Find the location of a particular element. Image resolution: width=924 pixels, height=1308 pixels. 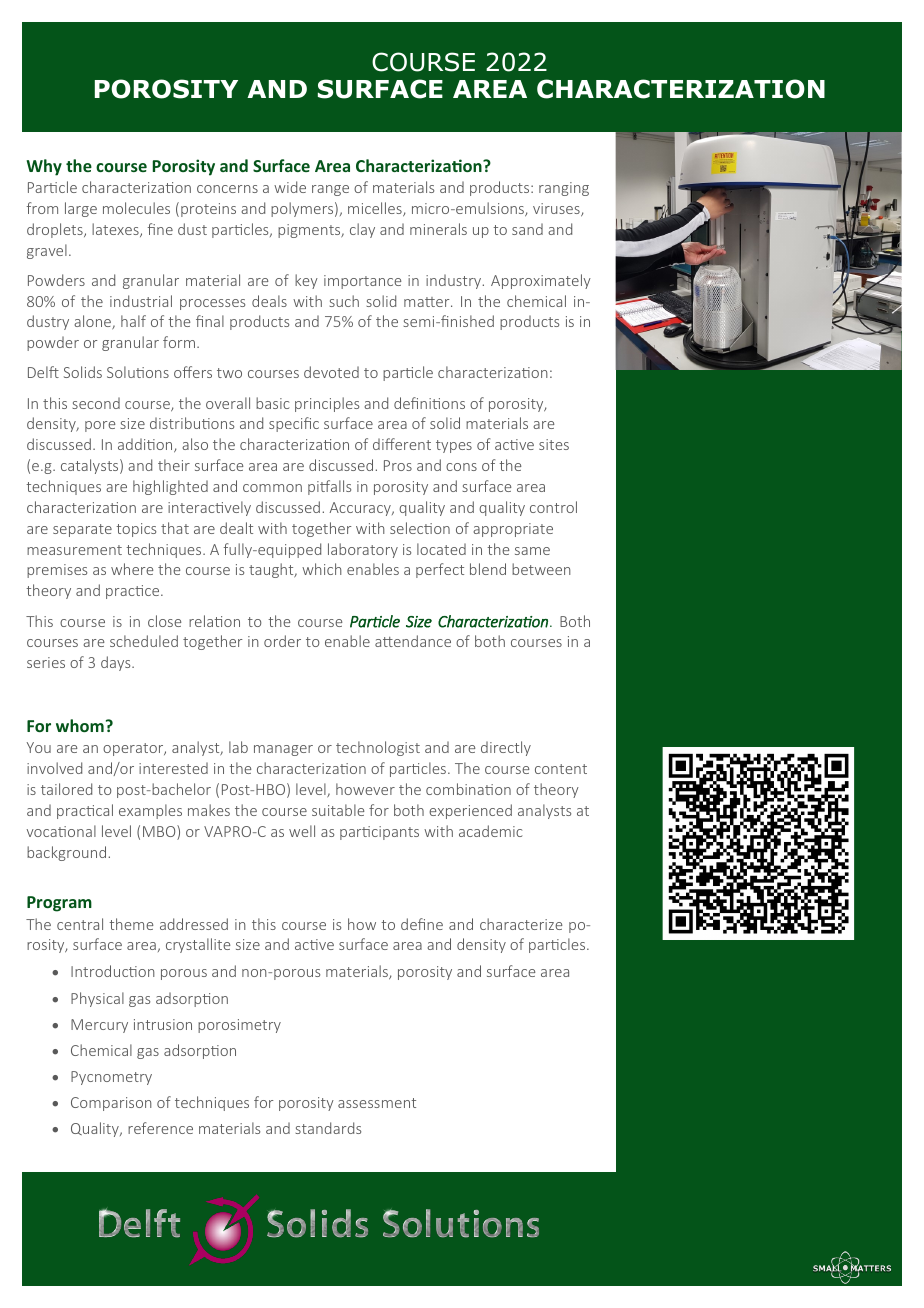

large is located at coordinates (81, 209).
